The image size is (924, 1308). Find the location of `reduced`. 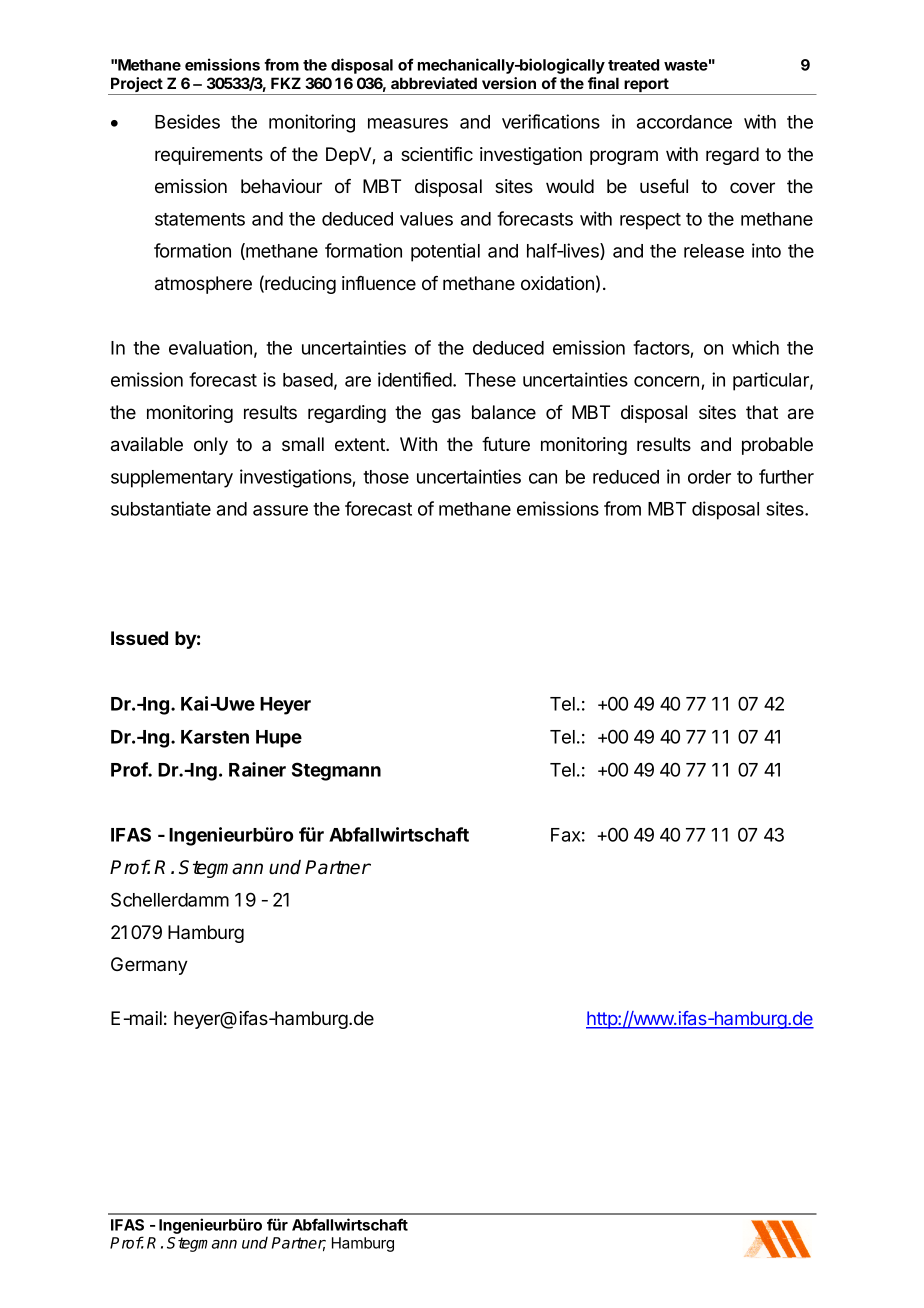

reduced is located at coordinates (626, 477).
